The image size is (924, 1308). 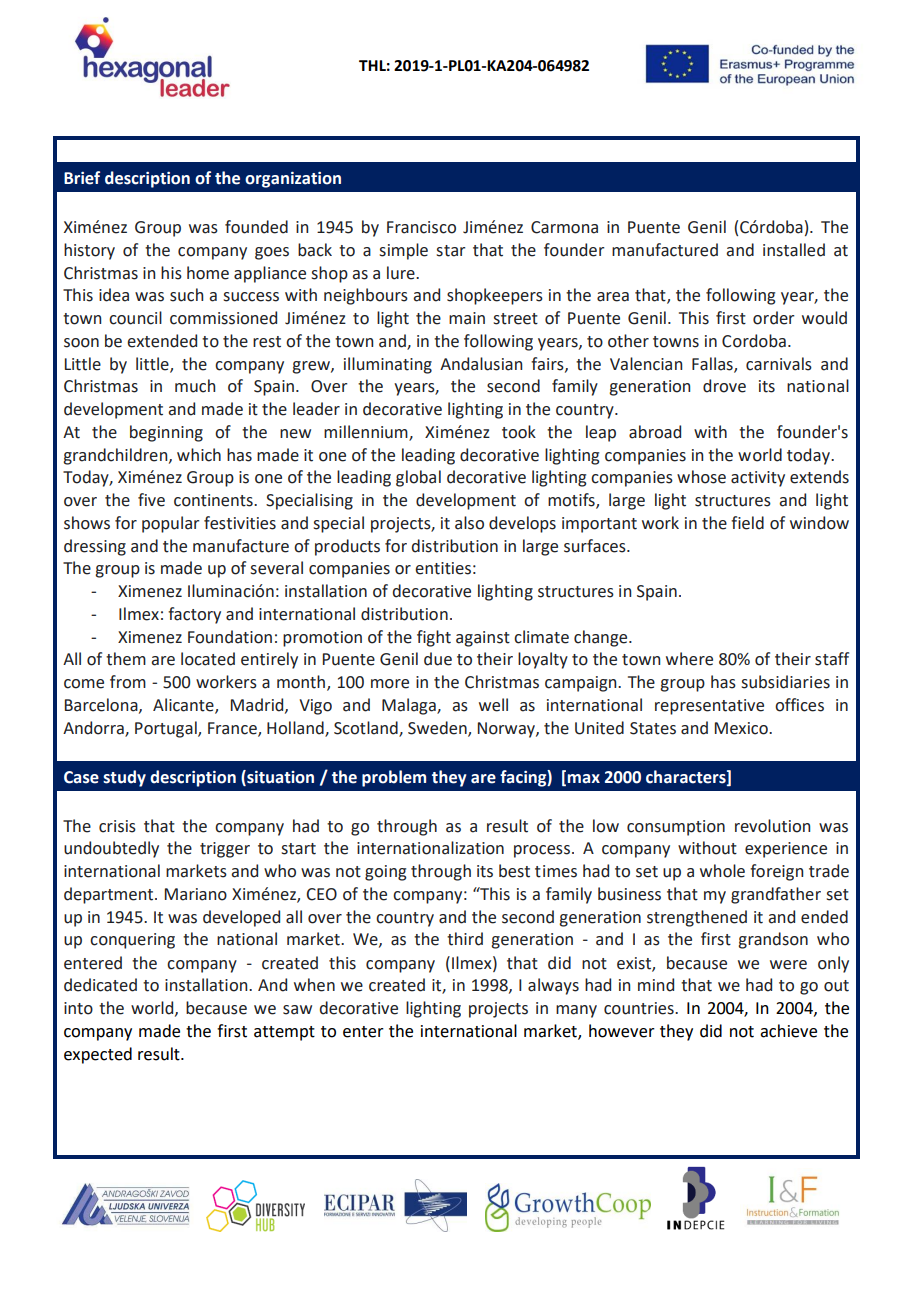 What do you see at coordinates (194, 615) in the page?
I see `factory` at bounding box center [194, 615].
